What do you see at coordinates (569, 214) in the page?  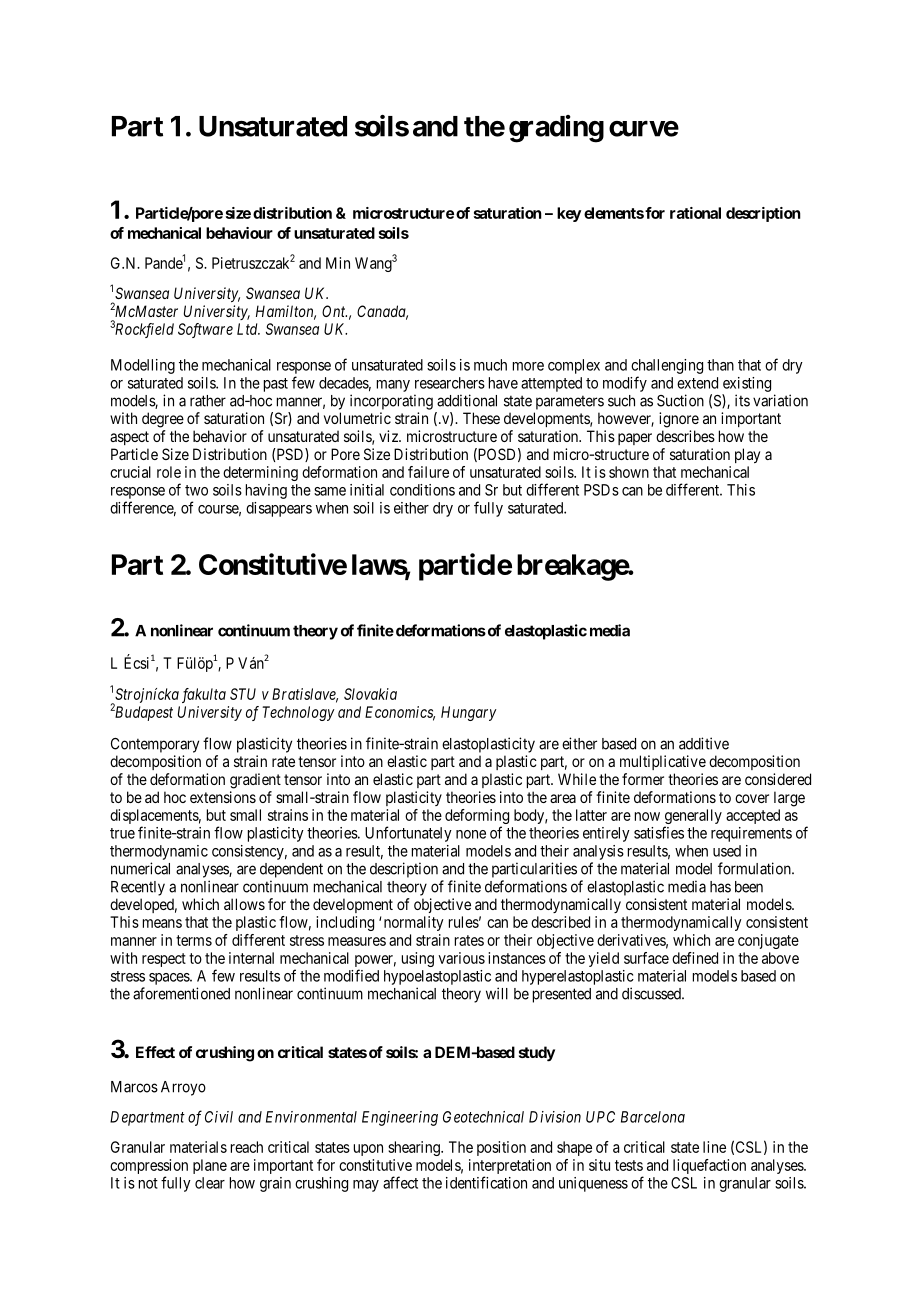 I see `key` at bounding box center [569, 214].
